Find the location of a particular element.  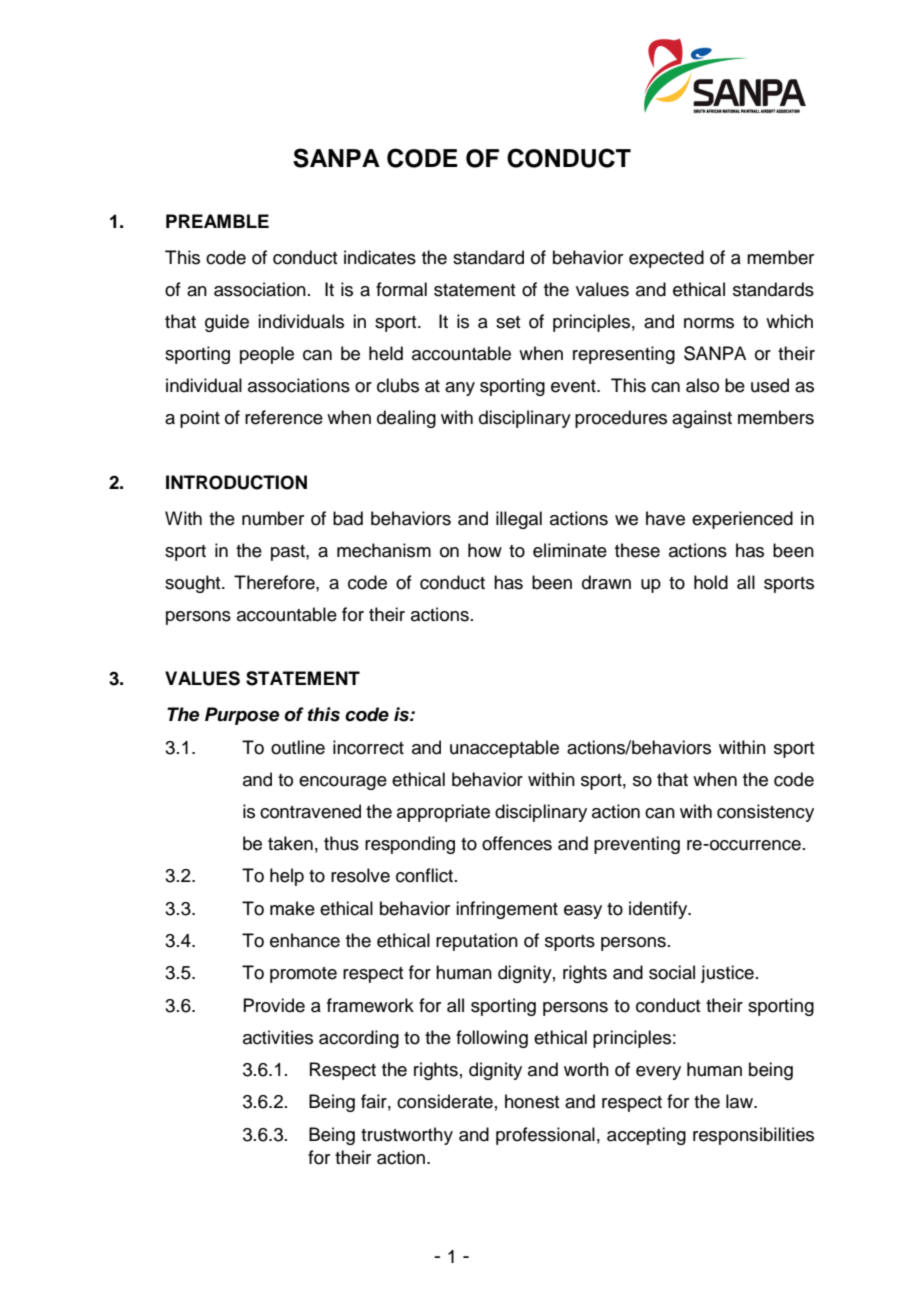

illegal is located at coordinates (519, 520).
